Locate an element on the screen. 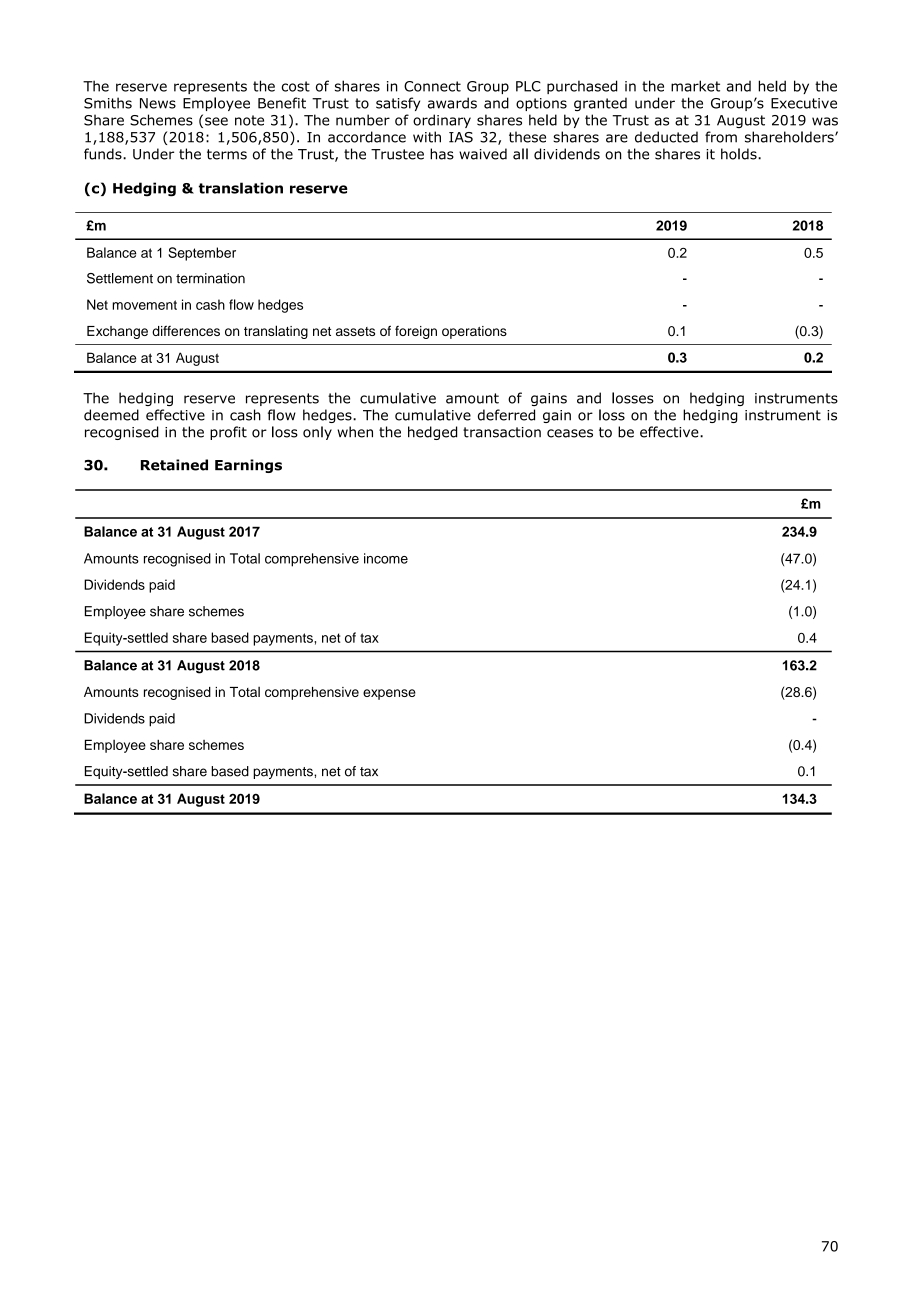 The image size is (924, 1308). market is located at coordinates (695, 86).
